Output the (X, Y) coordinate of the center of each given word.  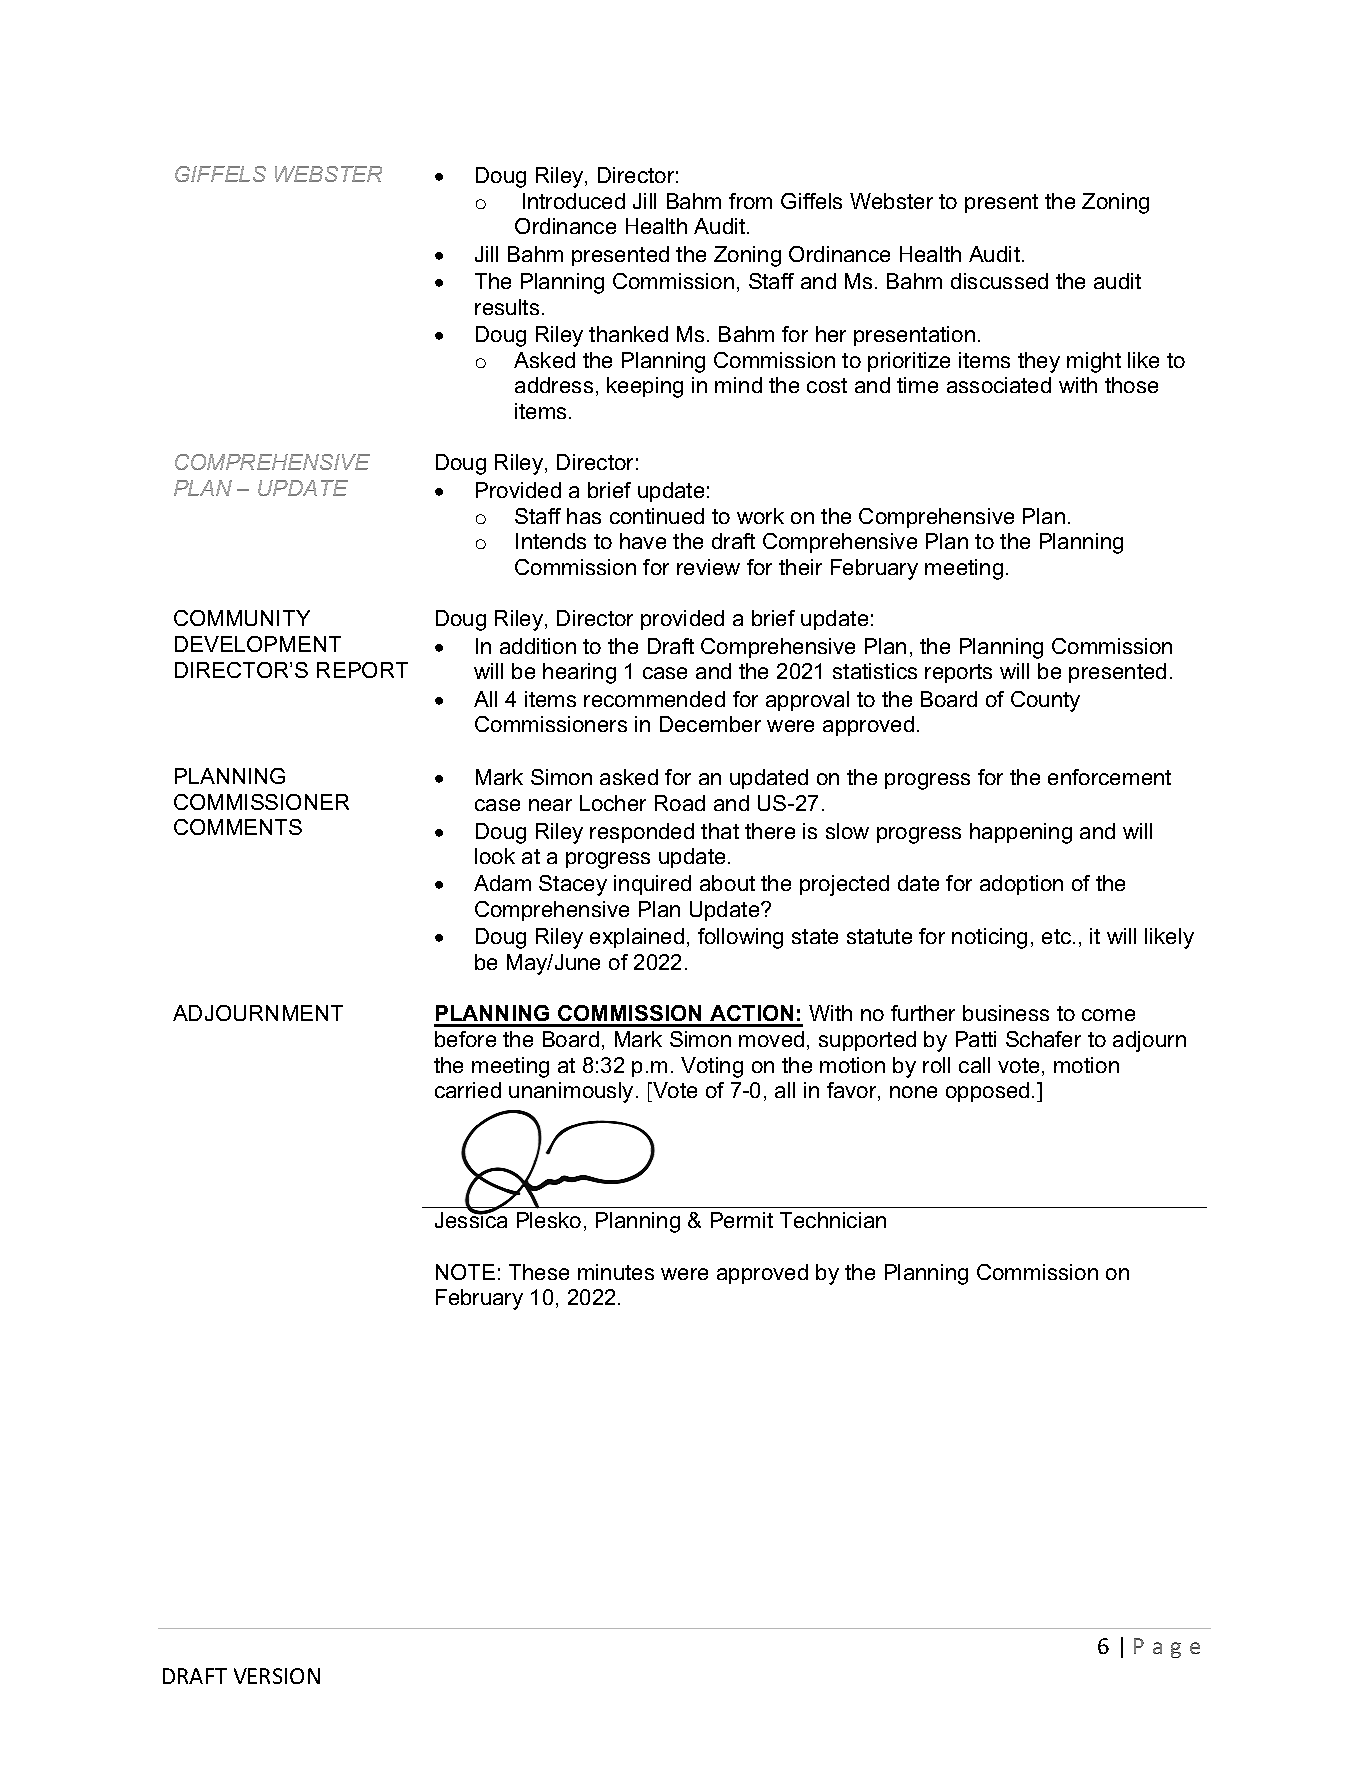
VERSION (277, 1676)
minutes (616, 1272)
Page (1167, 1648)
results (507, 307)
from (750, 201)
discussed (999, 281)
